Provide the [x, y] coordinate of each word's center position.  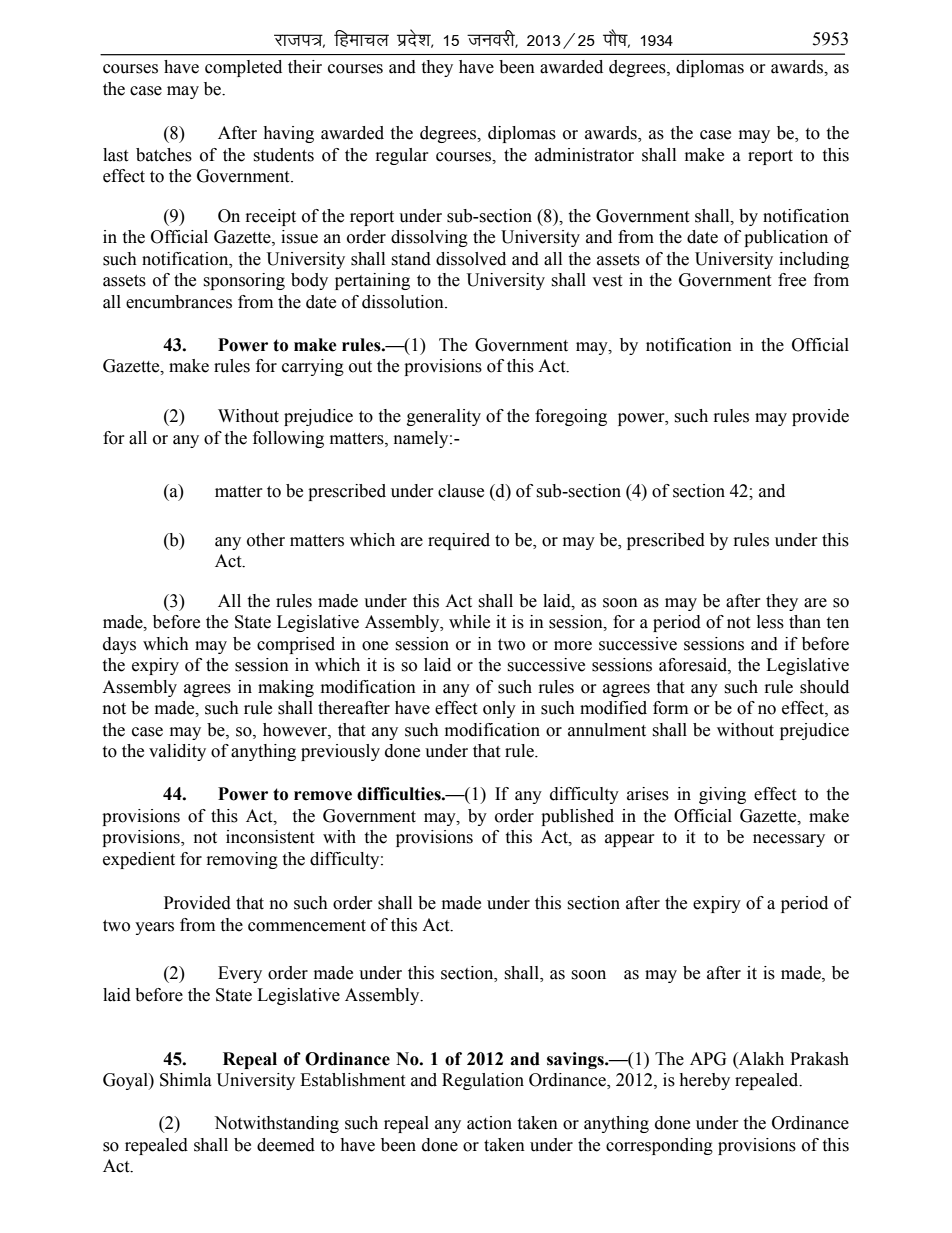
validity [177, 752]
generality [444, 417]
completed [243, 68]
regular [402, 156]
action [489, 1123]
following [288, 439]
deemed [286, 1145]
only [499, 709]
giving [722, 795]
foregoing [571, 417]
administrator [584, 155]
